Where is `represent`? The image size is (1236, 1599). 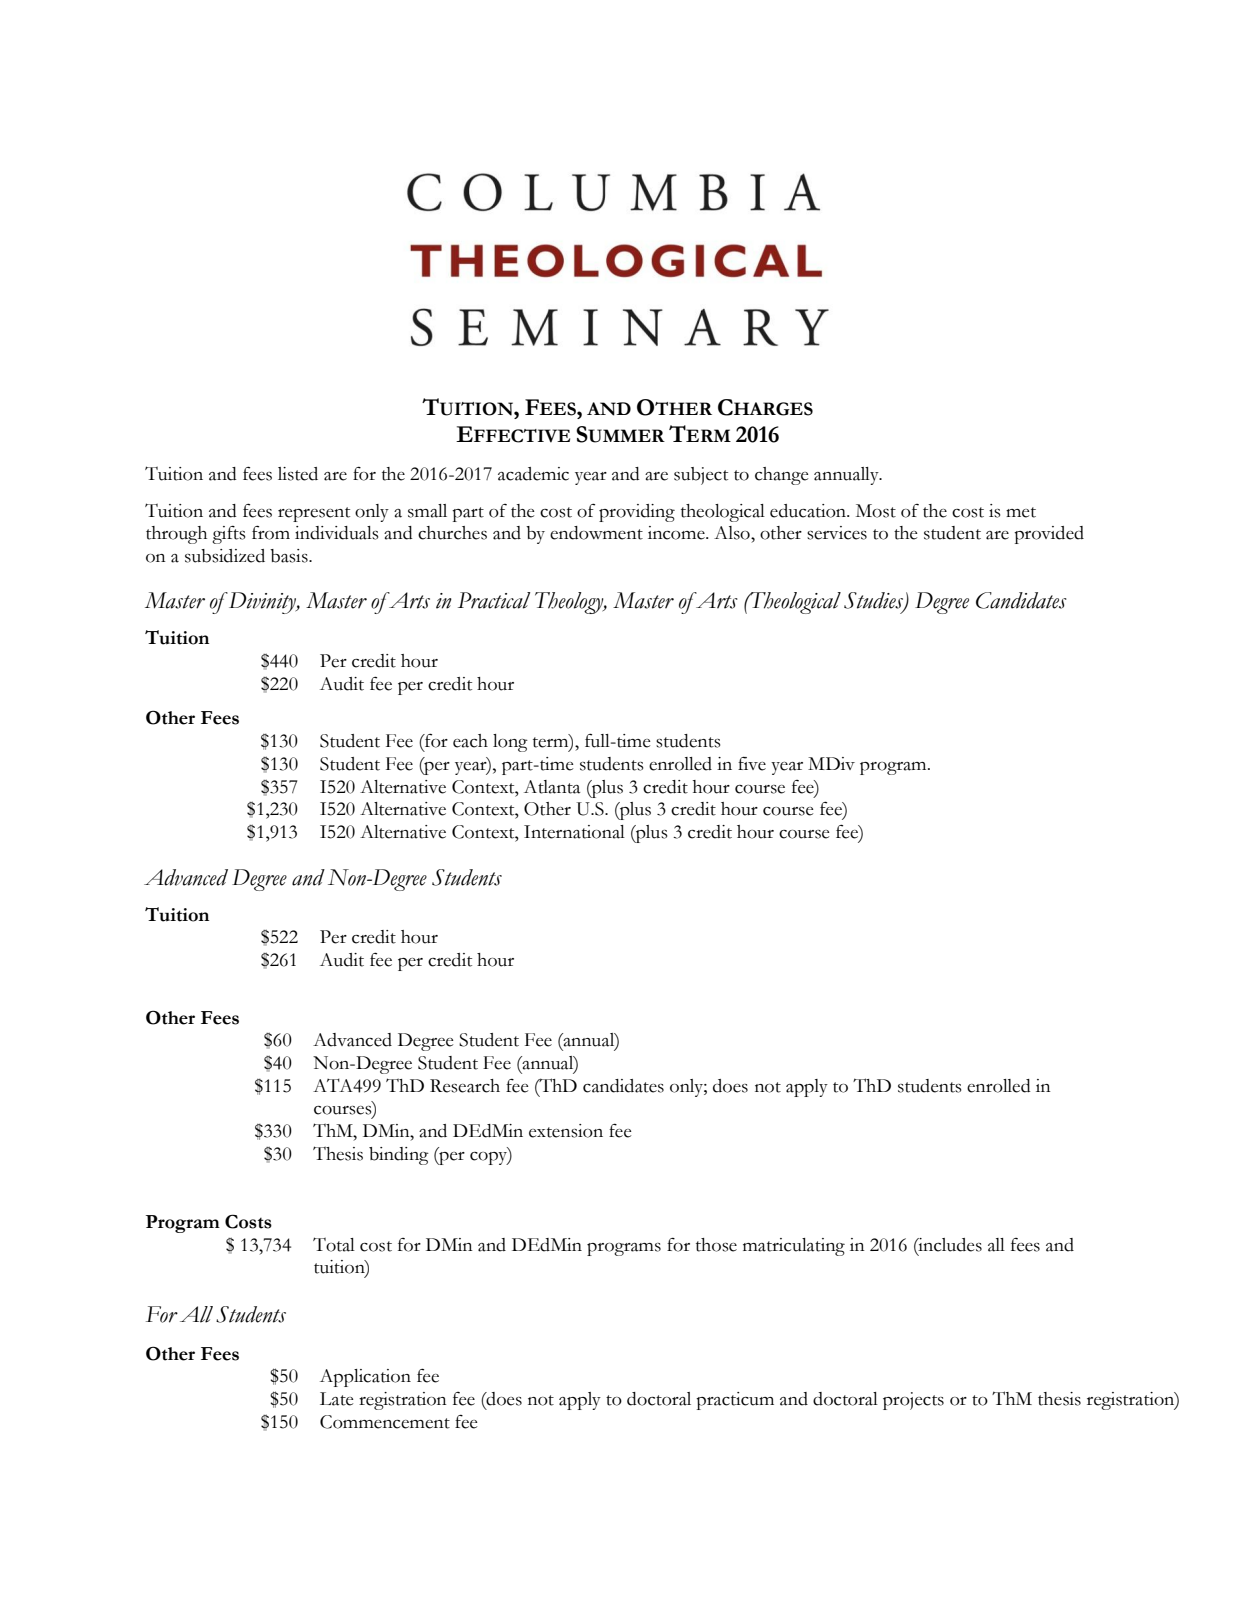 represent is located at coordinates (314, 514).
